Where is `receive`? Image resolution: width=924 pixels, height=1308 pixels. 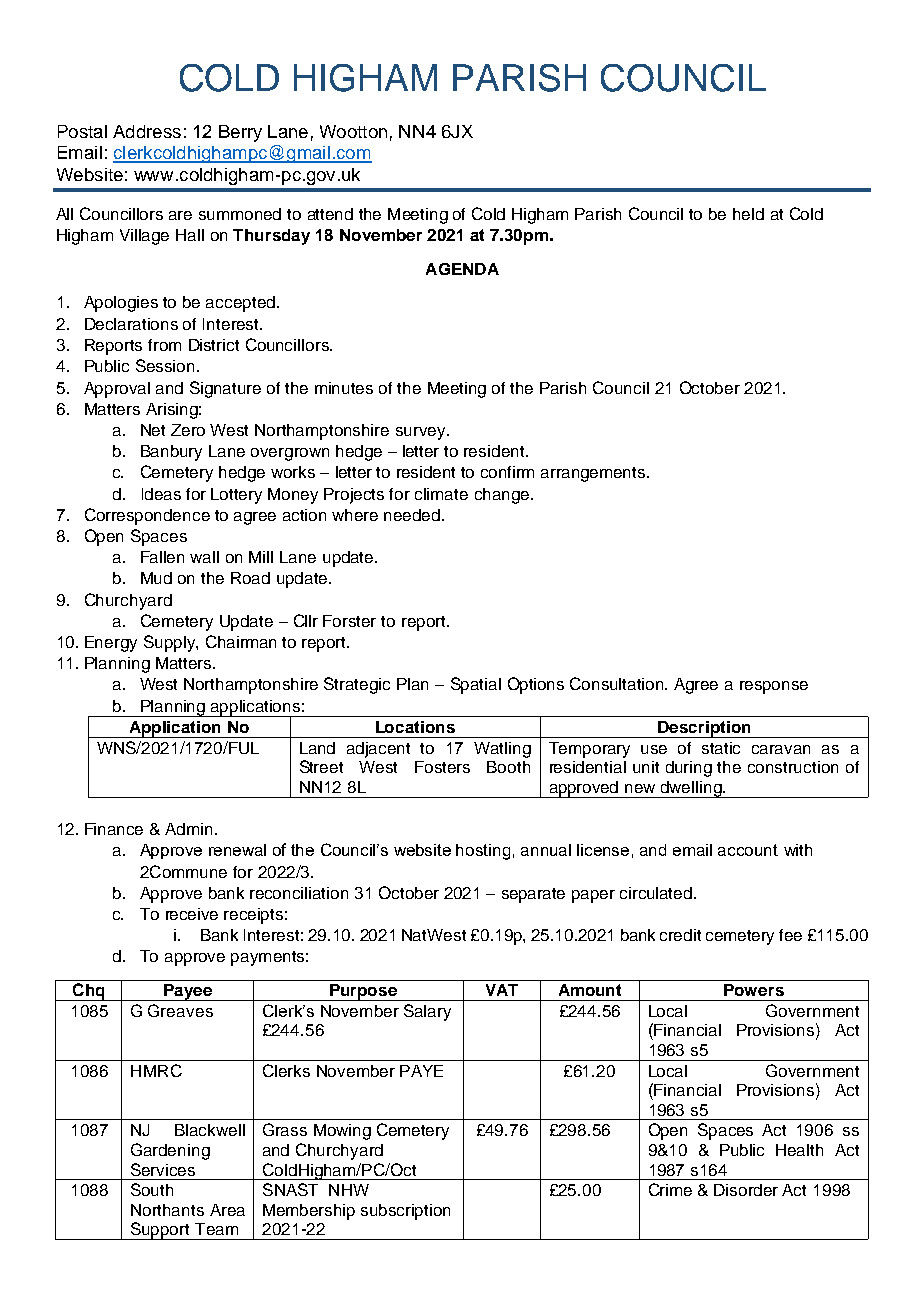
receive is located at coordinates (192, 914).
